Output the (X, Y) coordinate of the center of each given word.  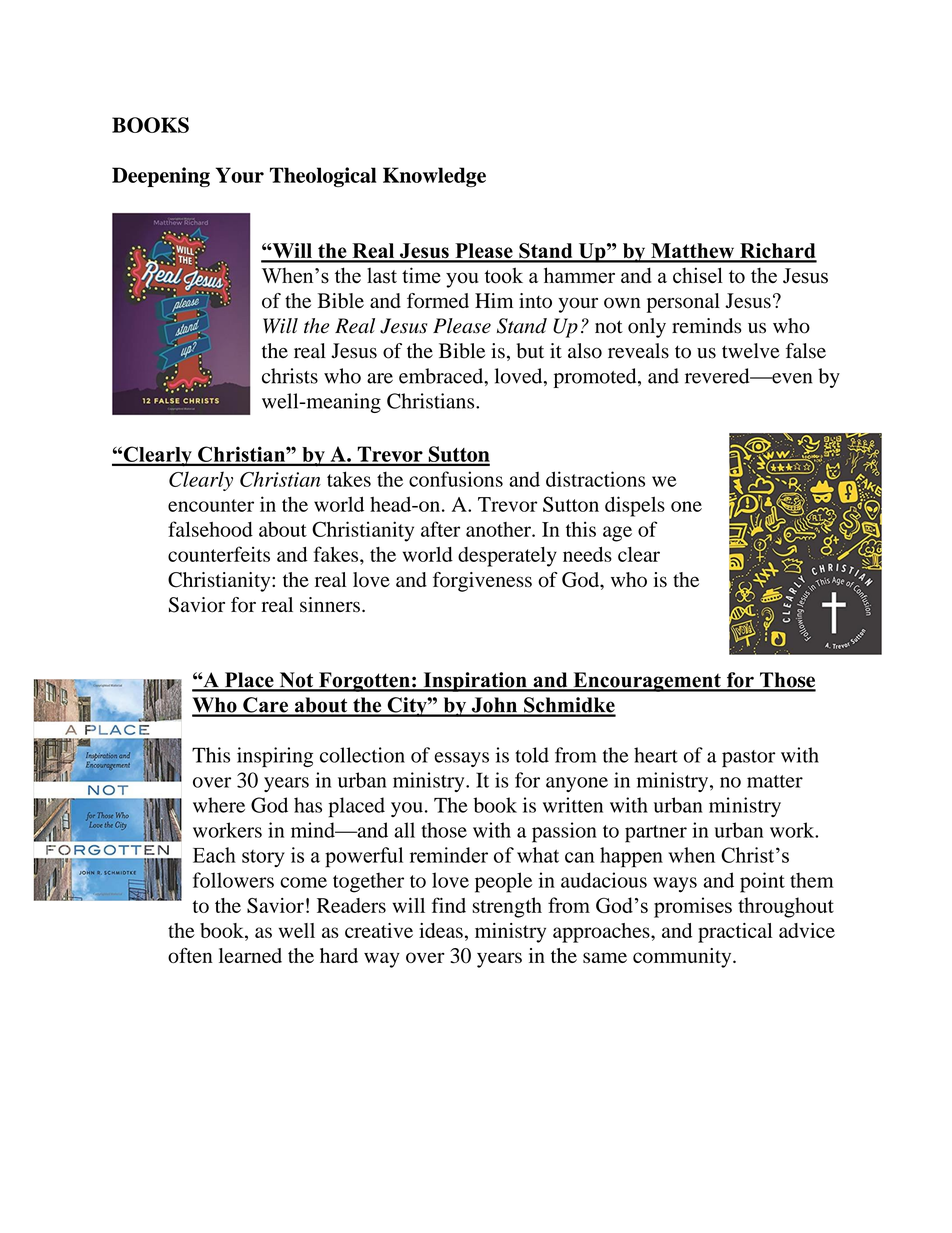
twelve (751, 351)
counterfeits (219, 554)
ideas (441, 930)
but (530, 351)
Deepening (161, 177)
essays (462, 759)
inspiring (275, 757)
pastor (748, 758)
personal (683, 303)
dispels (635, 506)
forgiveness (482, 582)
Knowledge (434, 177)
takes (349, 479)
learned (250, 955)
